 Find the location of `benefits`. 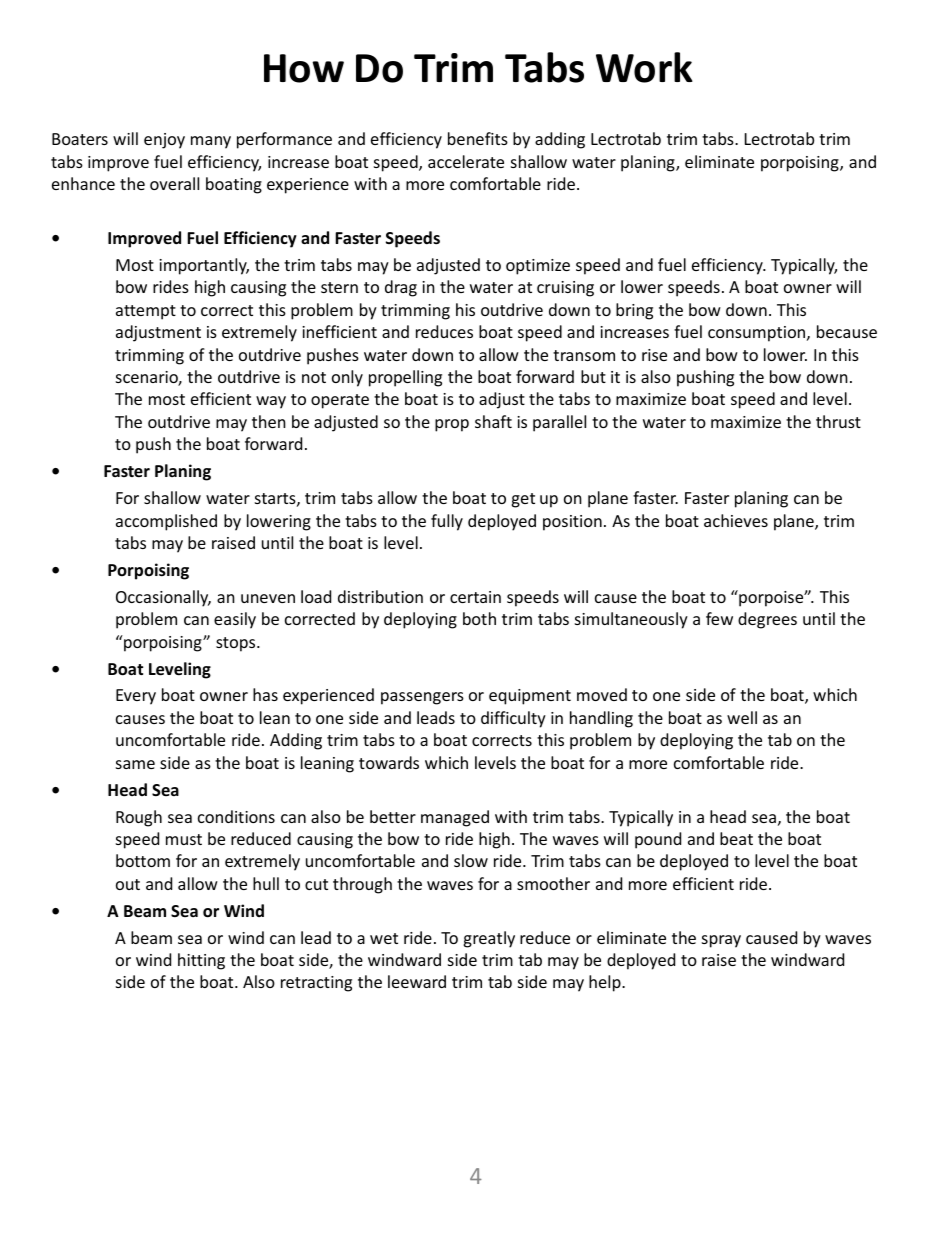

benefits is located at coordinates (478, 138).
